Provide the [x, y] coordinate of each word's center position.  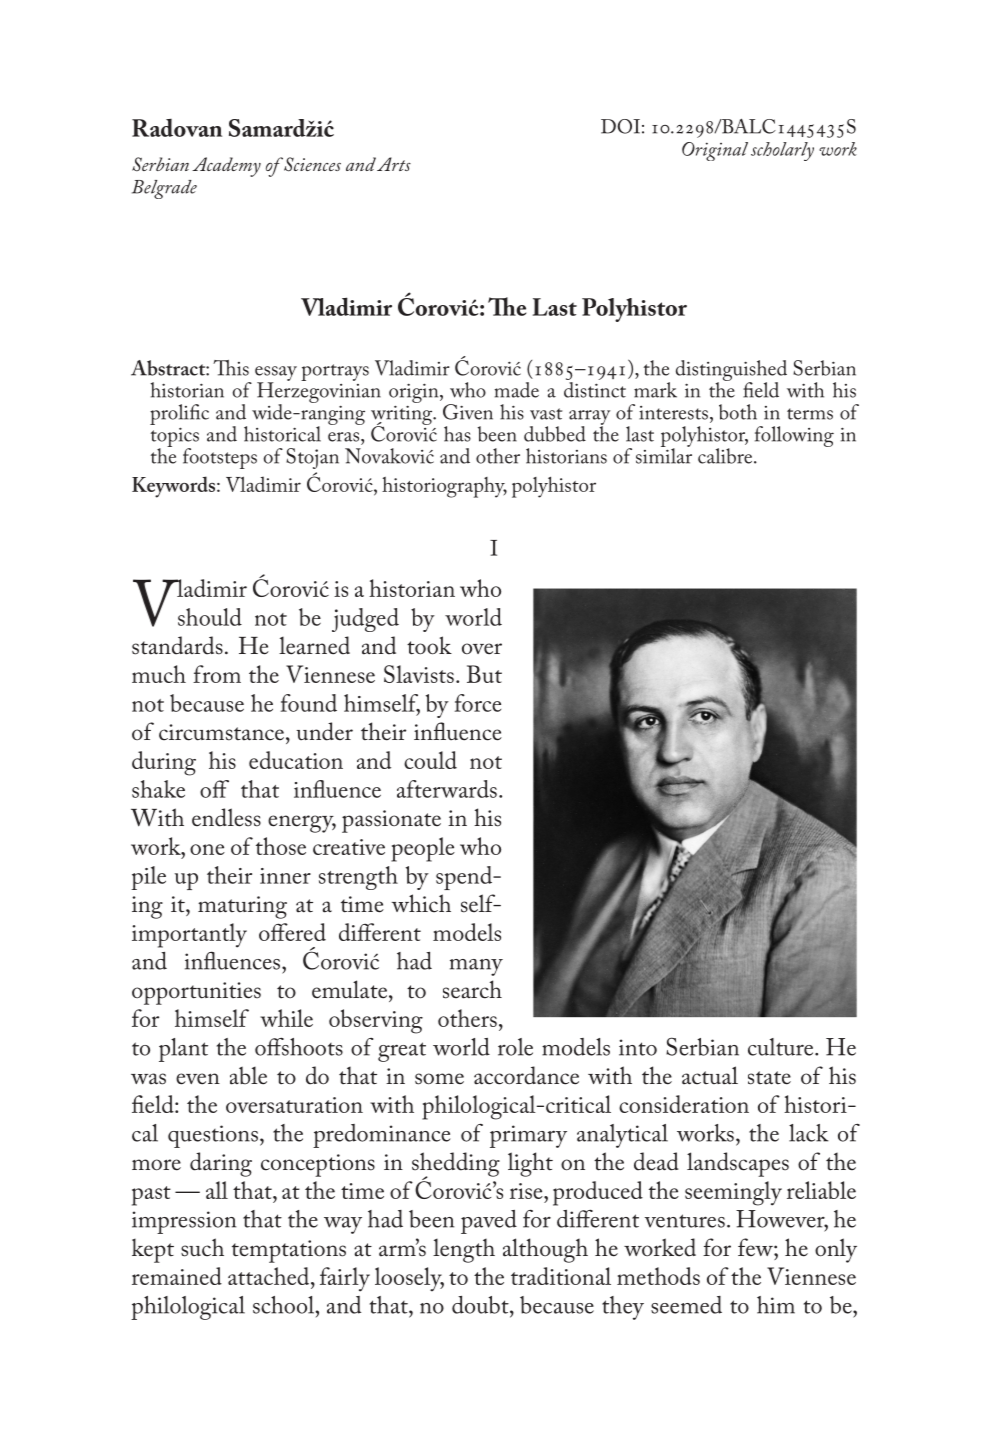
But [484, 674]
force [478, 703]
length [464, 1250]
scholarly [782, 151]
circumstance [223, 732]
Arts [394, 164]
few [756, 1247]
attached [270, 1276]
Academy [226, 167]
